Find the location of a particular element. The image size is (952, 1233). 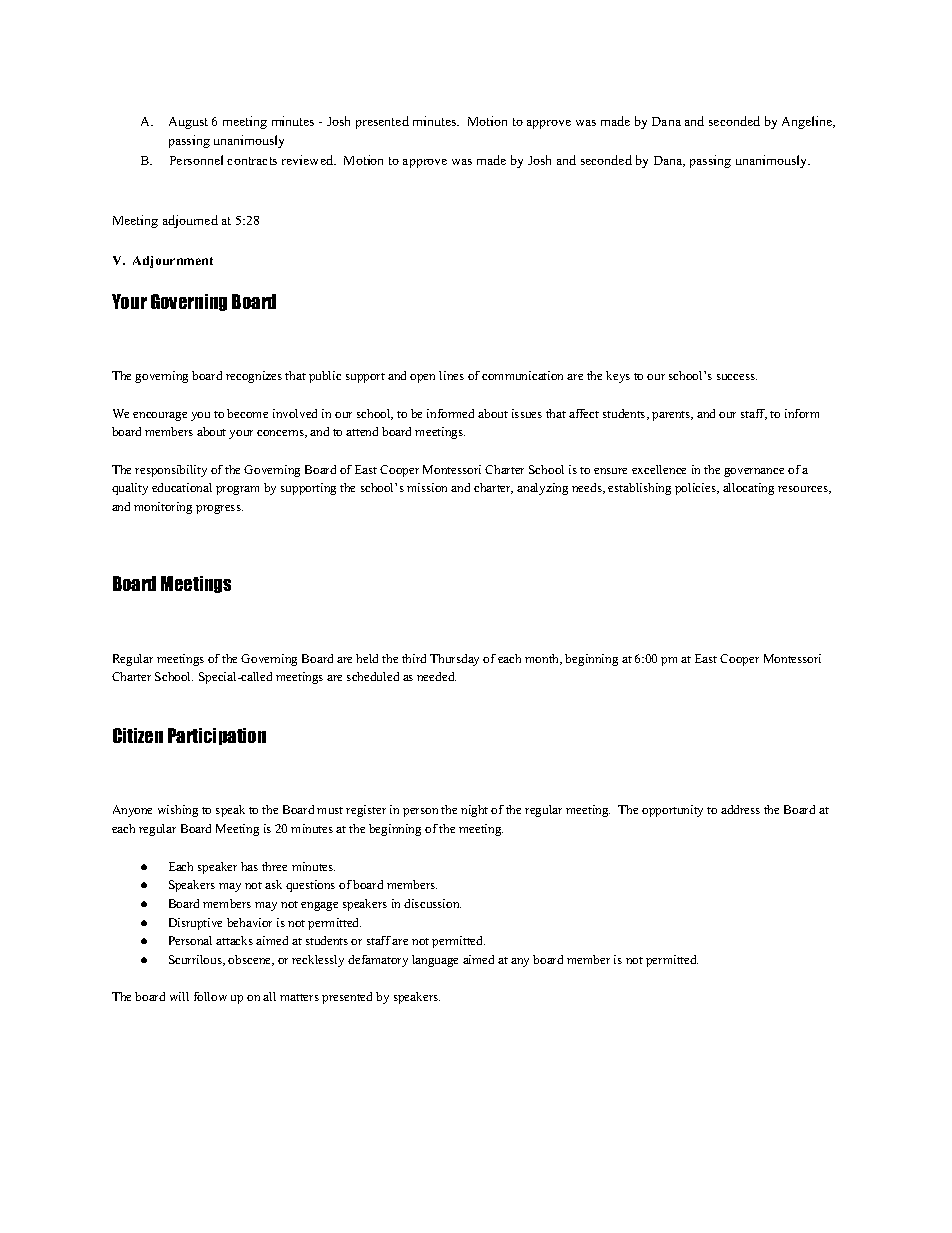

night is located at coordinates (474, 811).
